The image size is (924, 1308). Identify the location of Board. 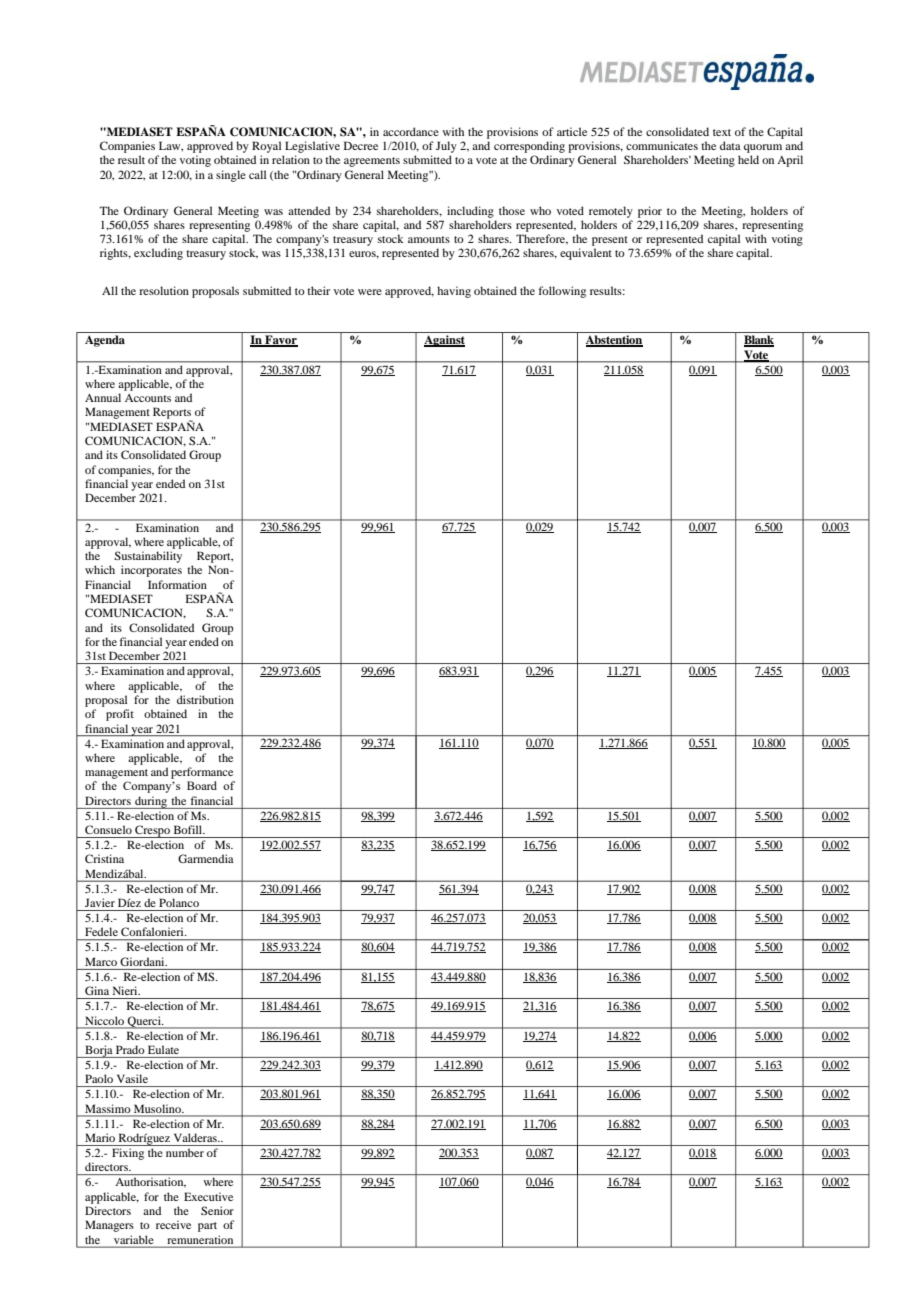
(202, 785).
